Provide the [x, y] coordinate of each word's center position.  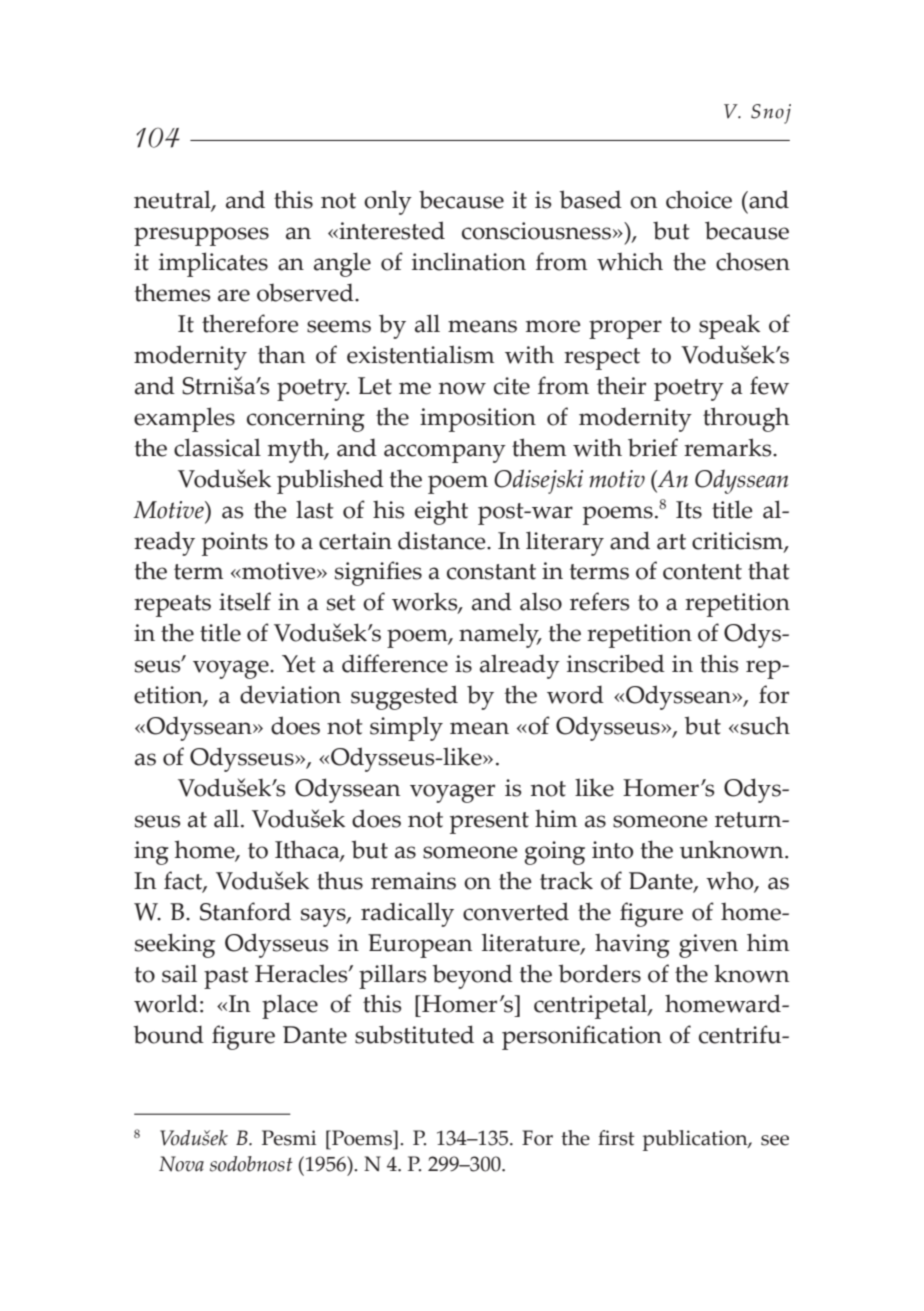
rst [623, 1139]
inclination [469, 261]
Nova [181, 1164]
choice [699, 199]
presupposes [201, 236]
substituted [414, 1034]
